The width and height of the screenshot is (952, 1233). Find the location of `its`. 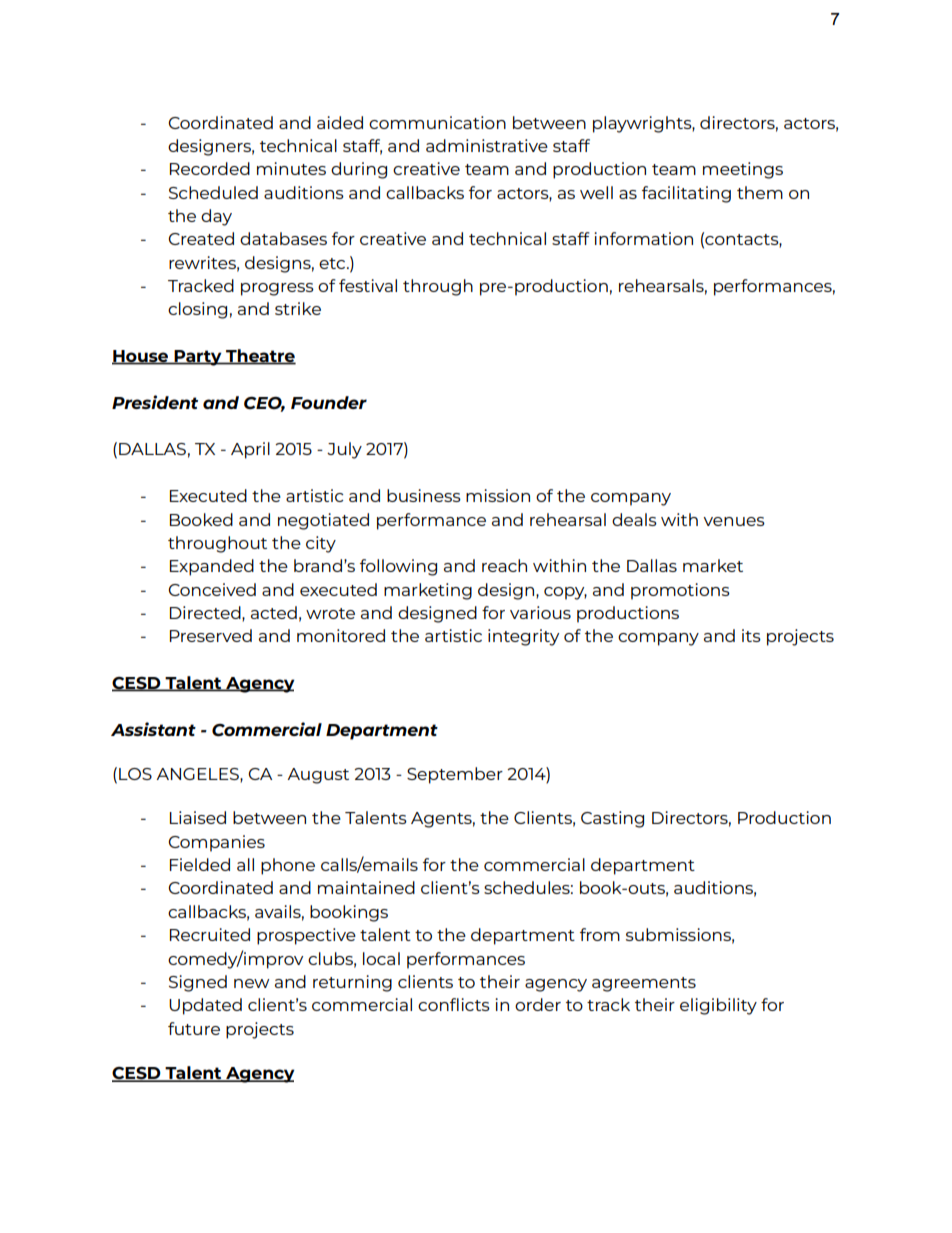

its is located at coordinates (751, 635).
